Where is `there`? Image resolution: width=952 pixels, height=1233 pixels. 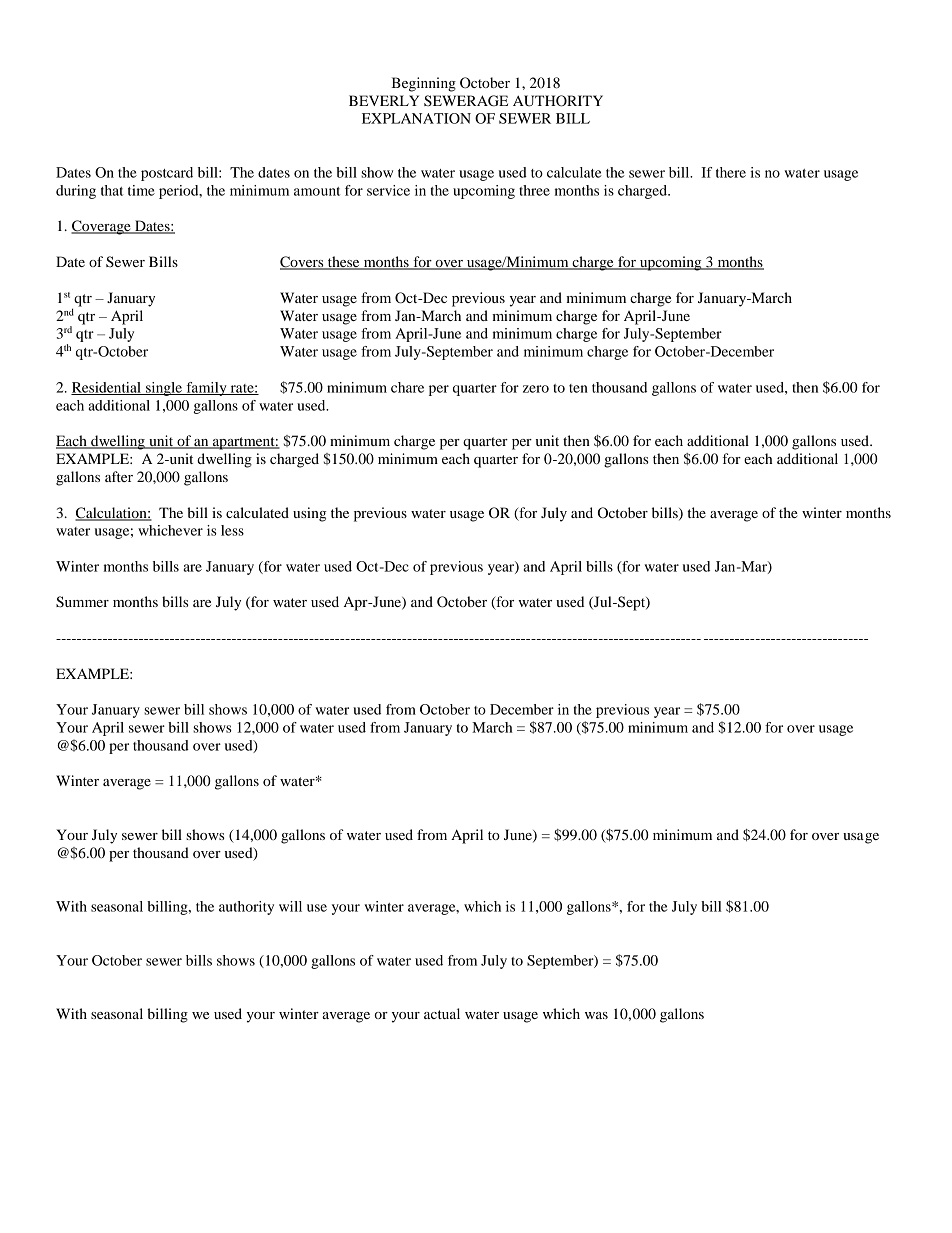 there is located at coordinates (731, 172).
